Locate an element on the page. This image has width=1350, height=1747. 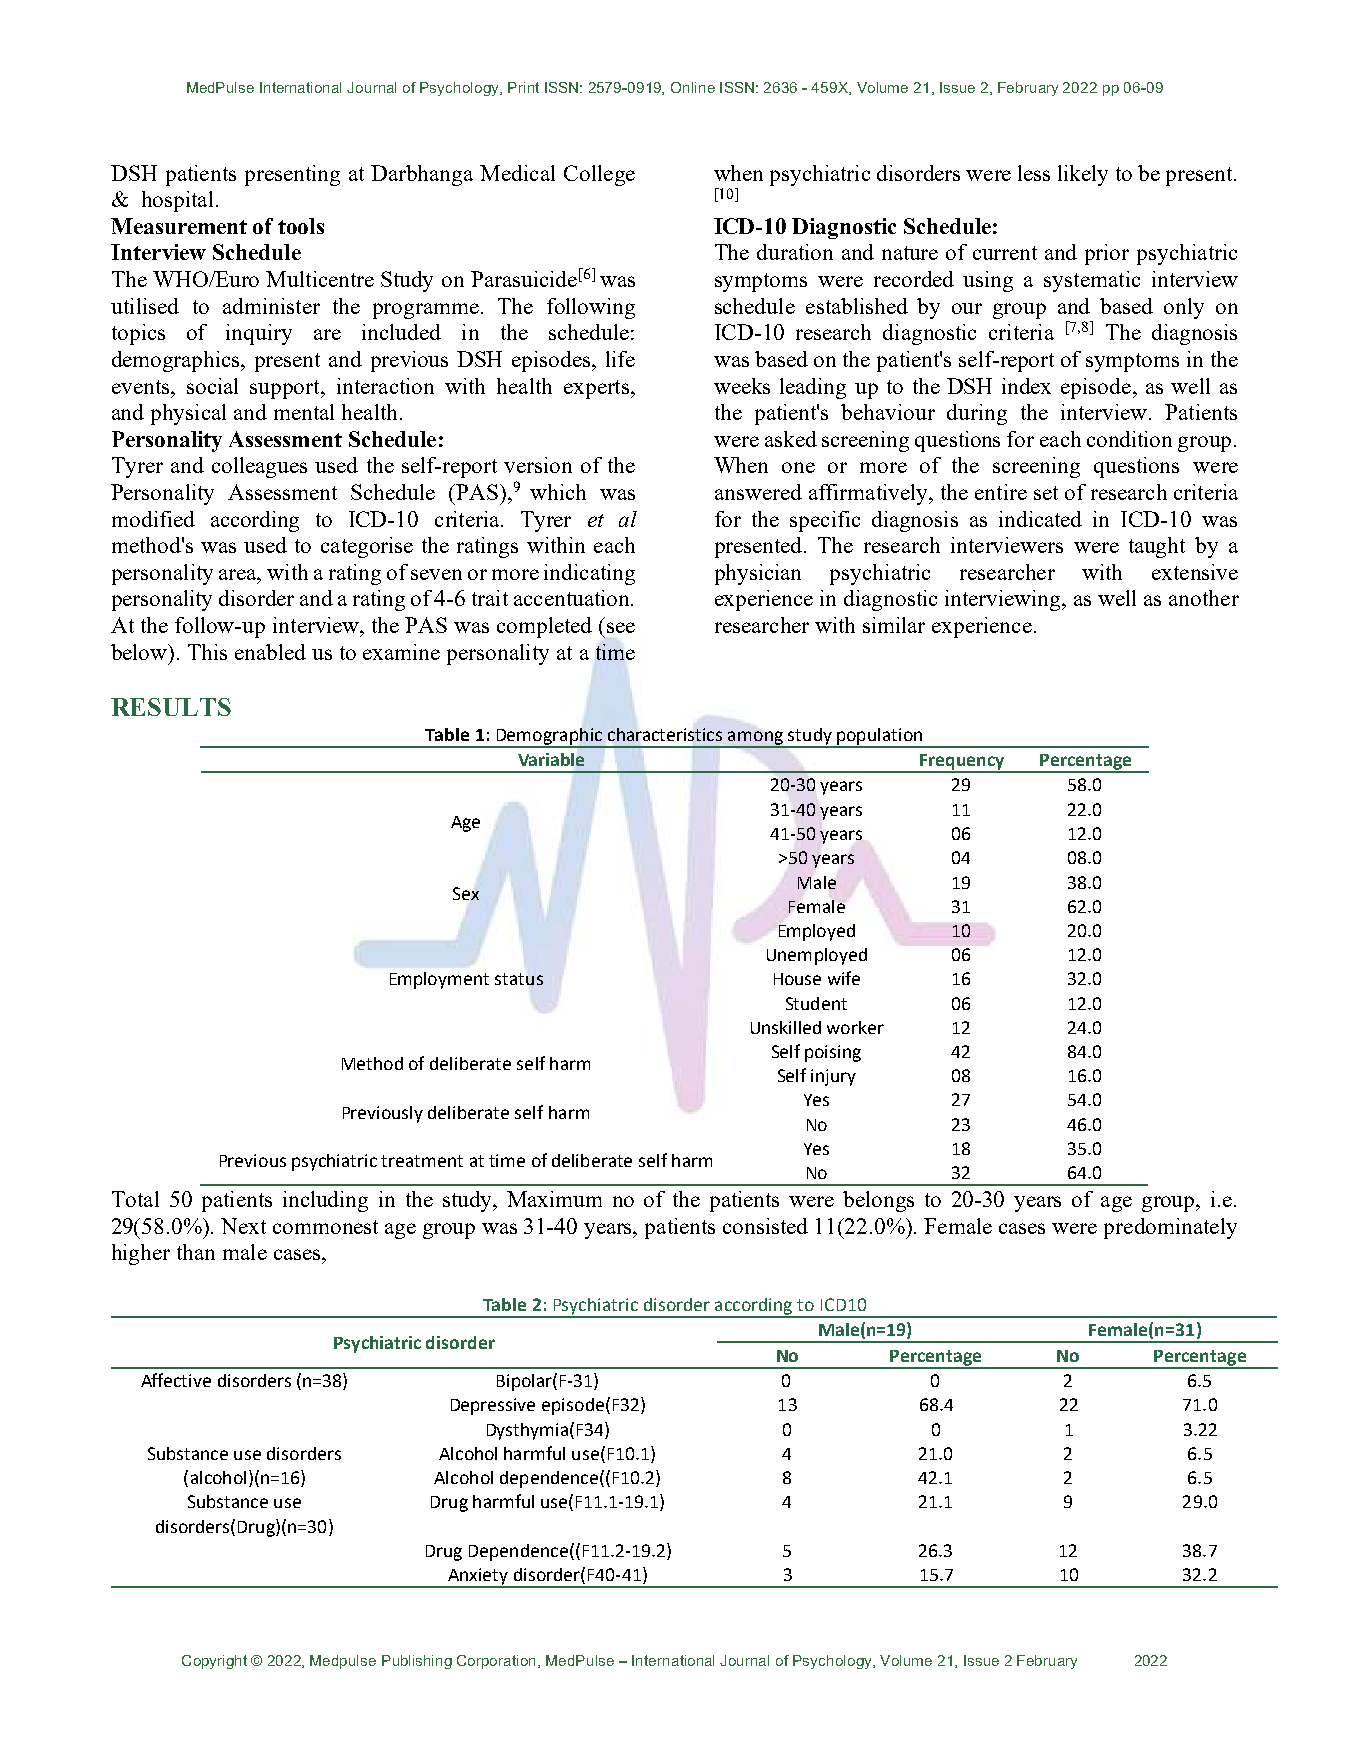
which is located at coordinates (558, 492).
